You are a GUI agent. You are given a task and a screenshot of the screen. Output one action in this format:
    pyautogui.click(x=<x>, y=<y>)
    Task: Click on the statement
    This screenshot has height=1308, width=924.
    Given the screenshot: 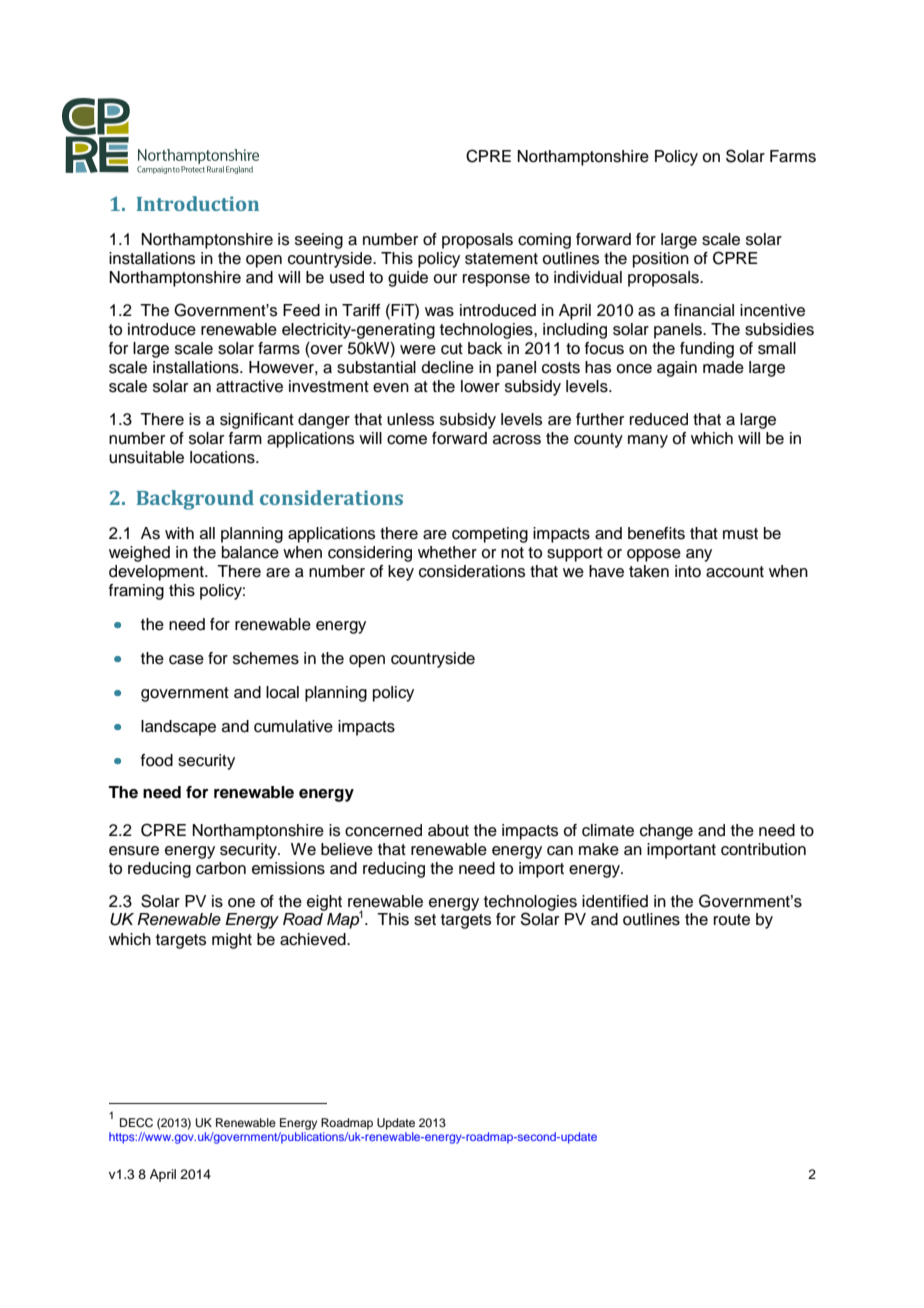 What is the action you would take?
    pyautogui.click(x=501, y=259)
